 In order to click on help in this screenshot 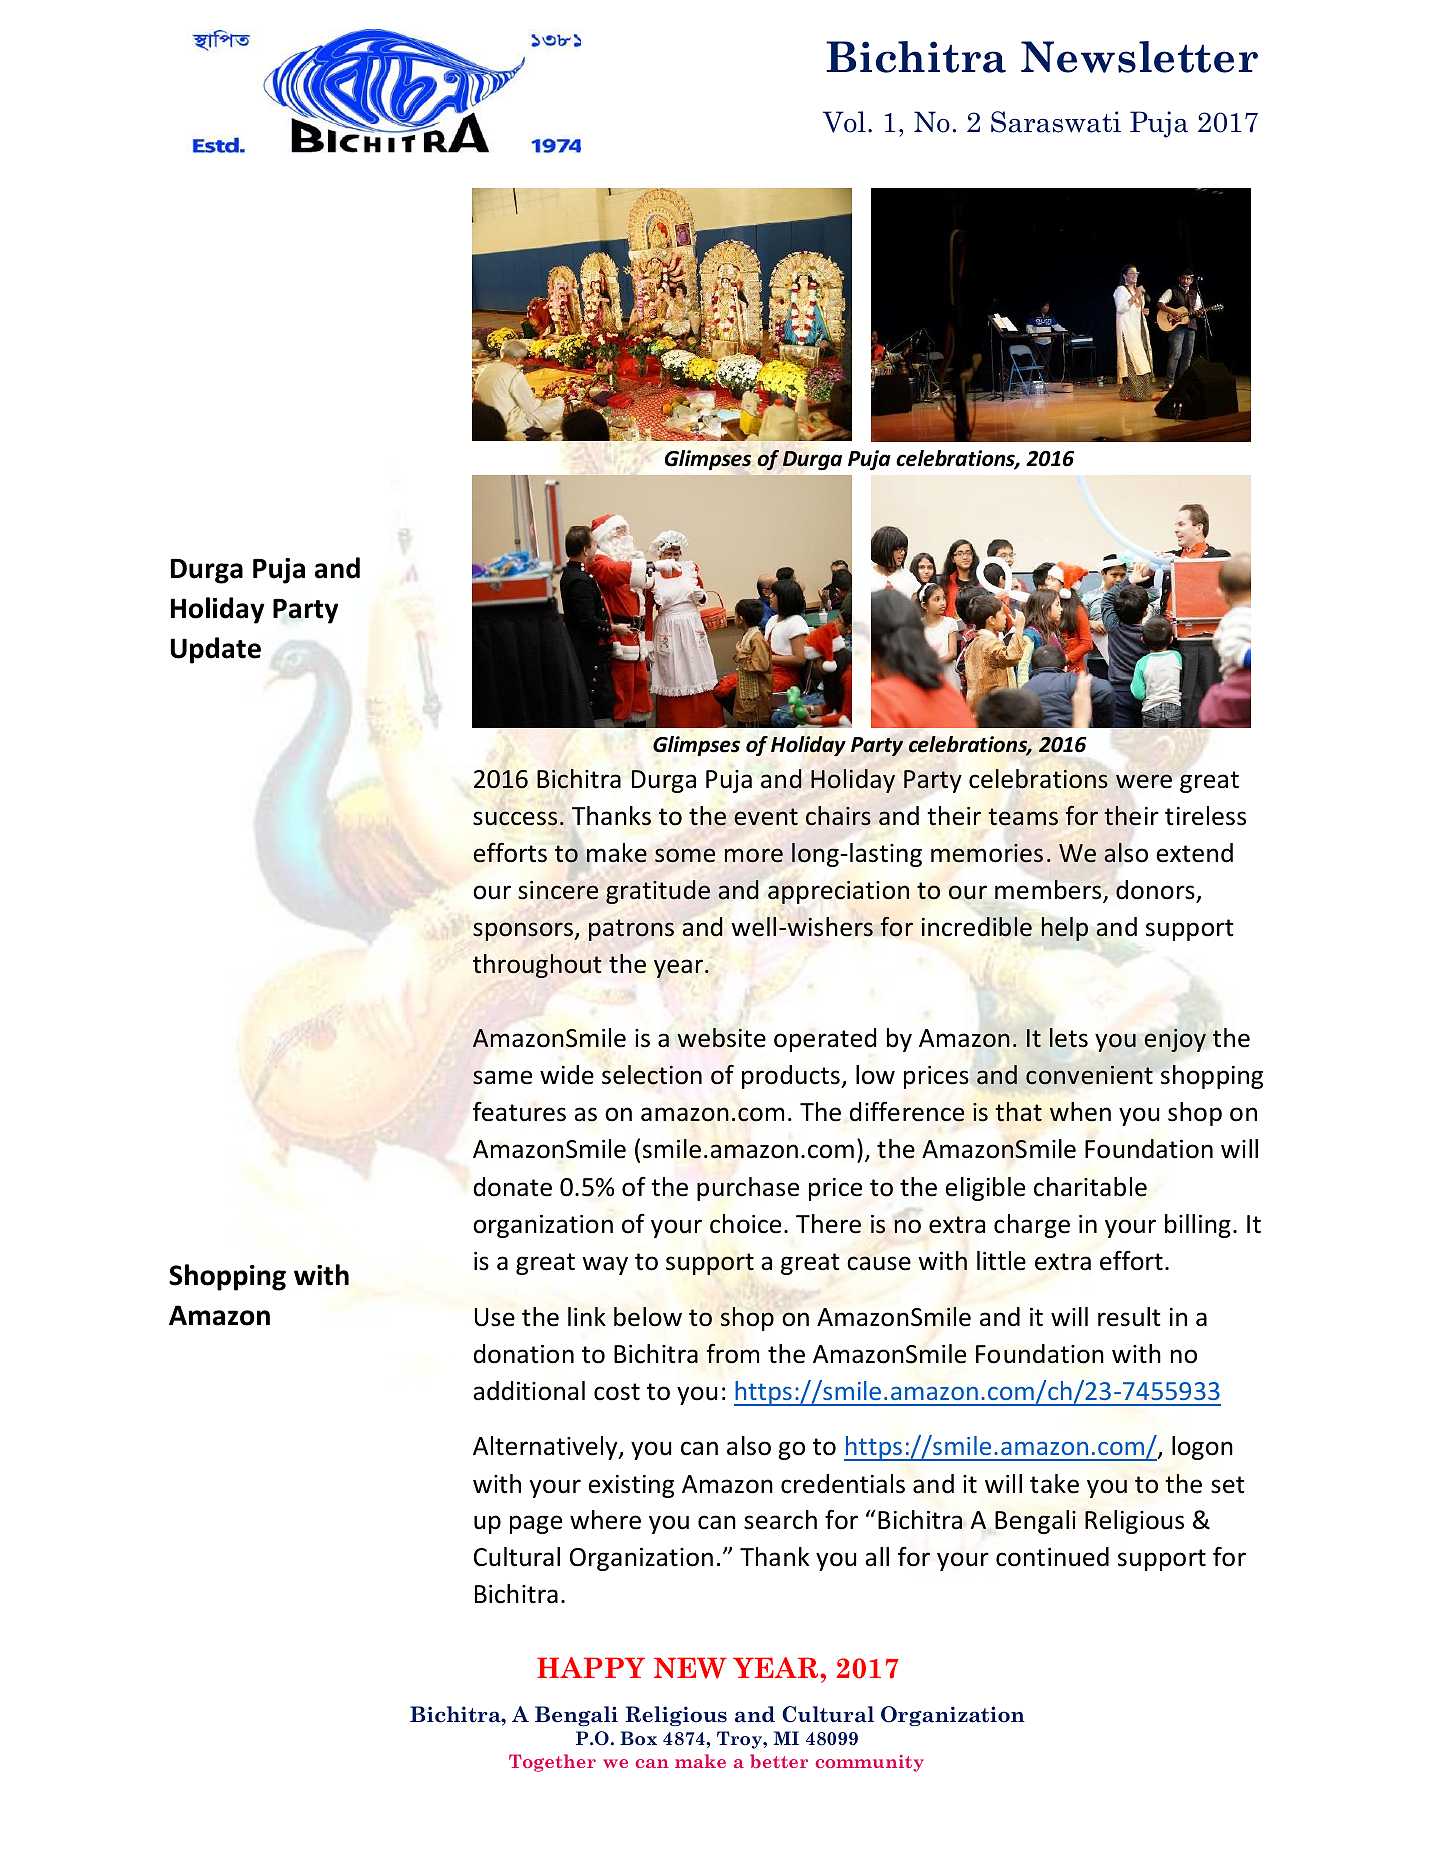, I will do `click(1065, 929)`.
